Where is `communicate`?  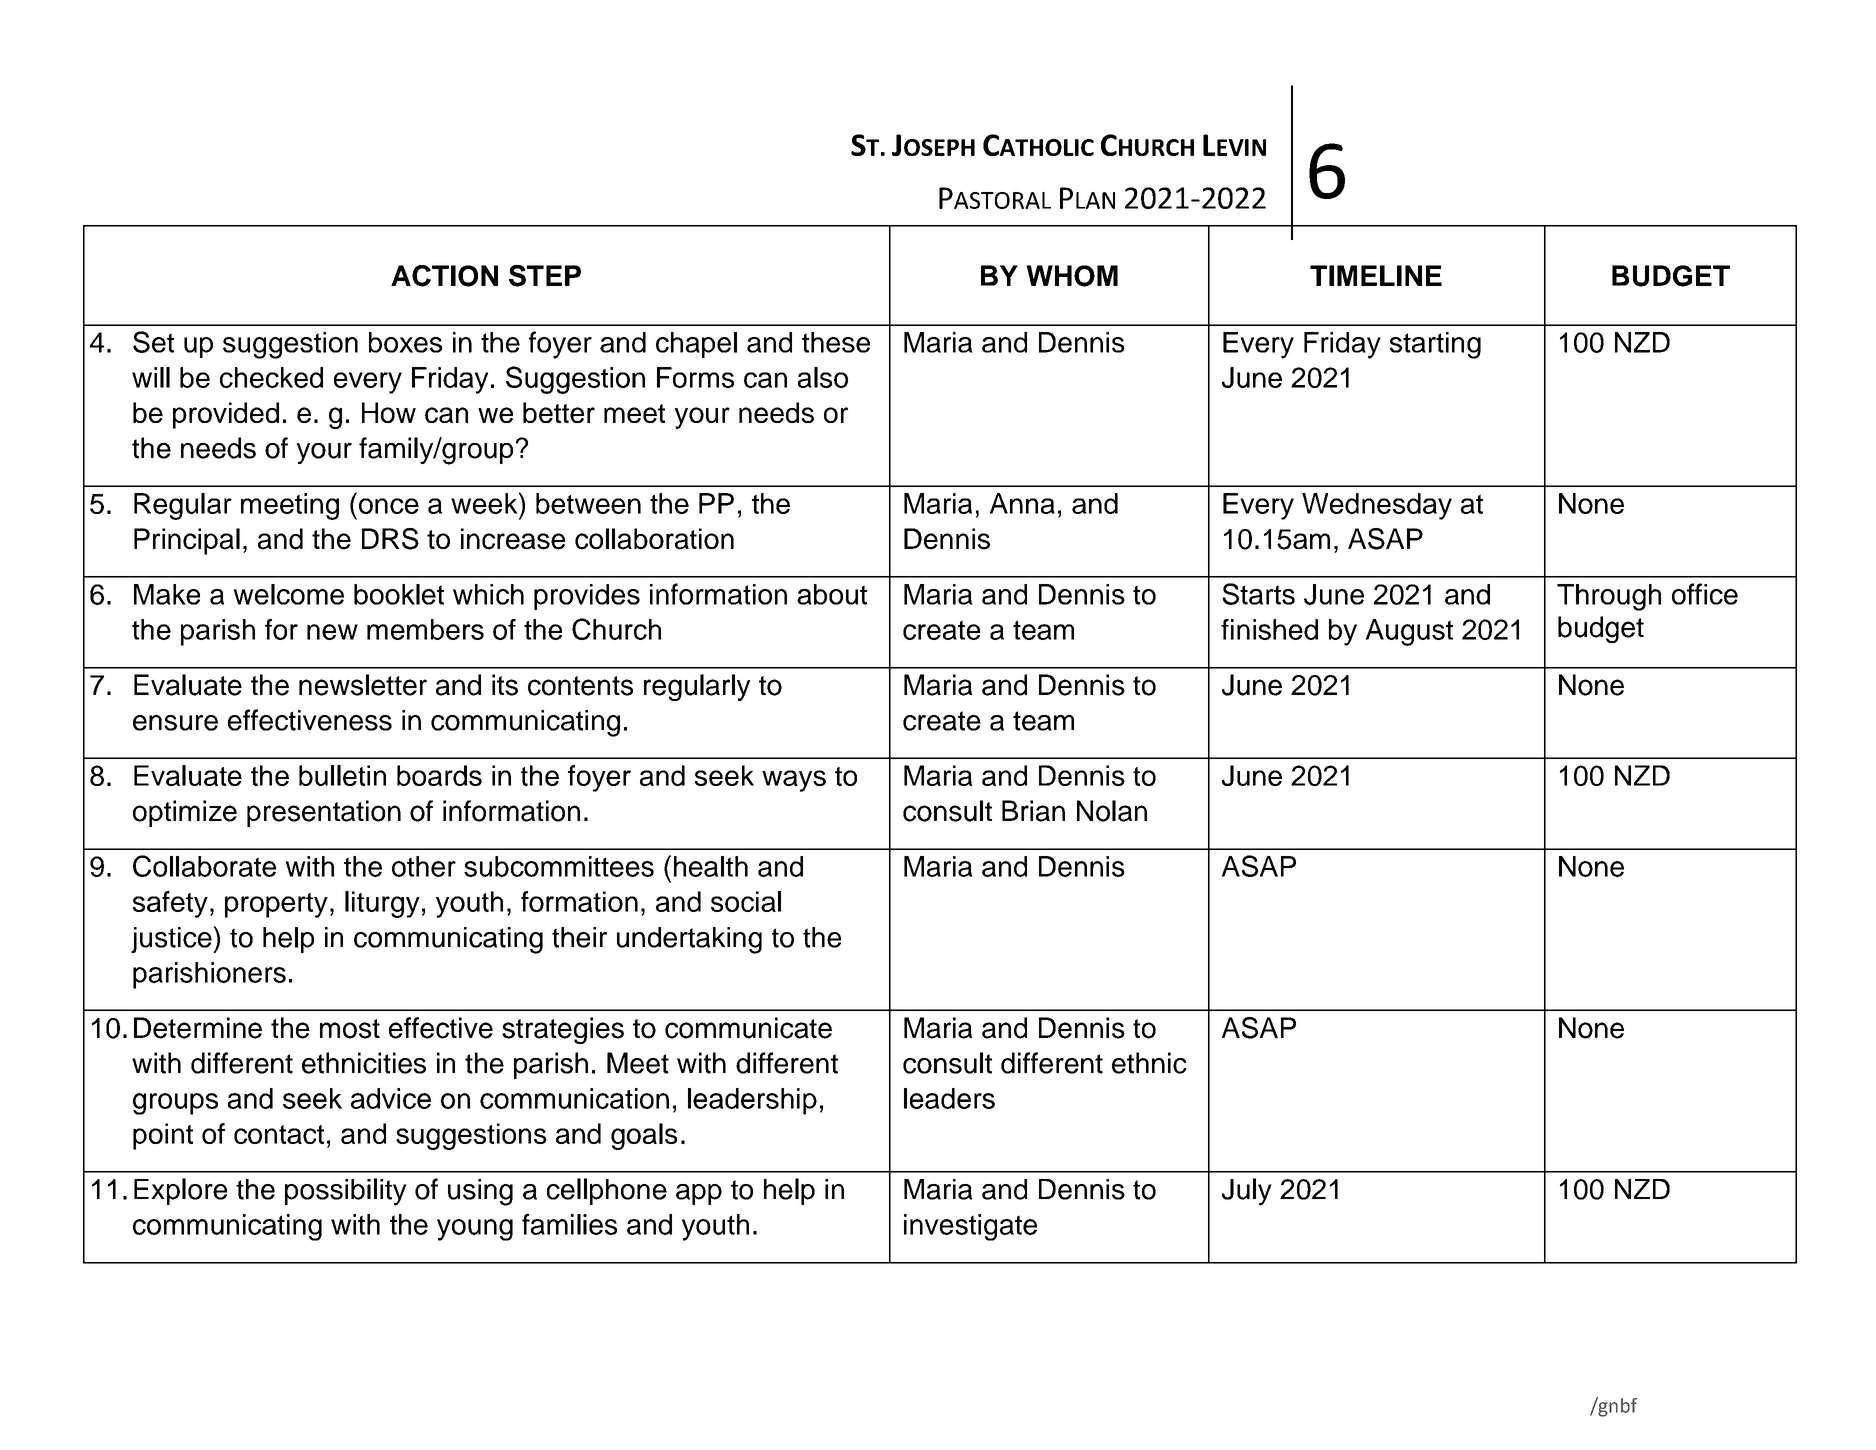 communicate is located at coordinates (748, 1028).
